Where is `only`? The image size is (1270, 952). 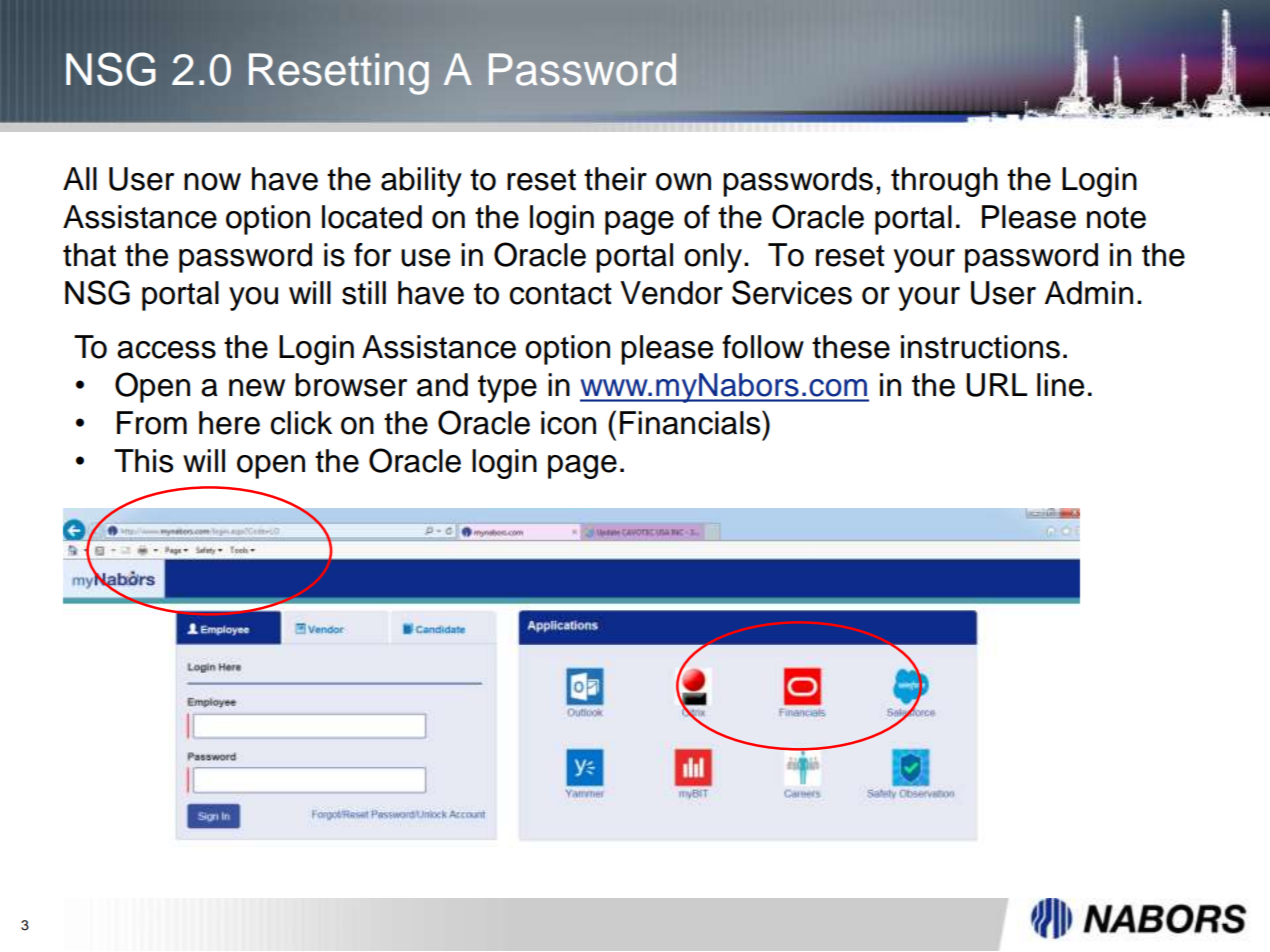
only is located at coordinates (713, 258).
